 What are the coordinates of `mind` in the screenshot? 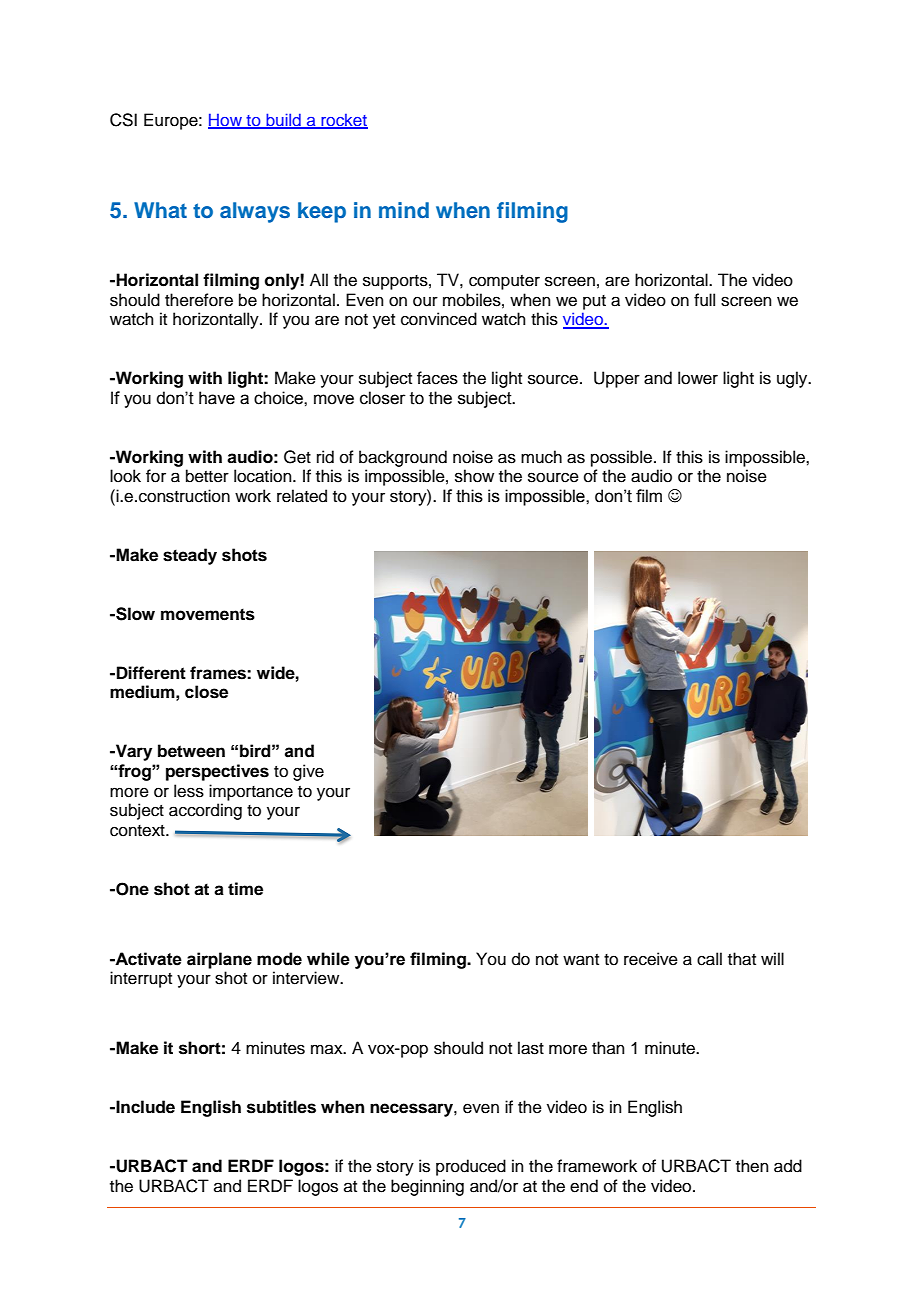 It's located at (404, 210).
